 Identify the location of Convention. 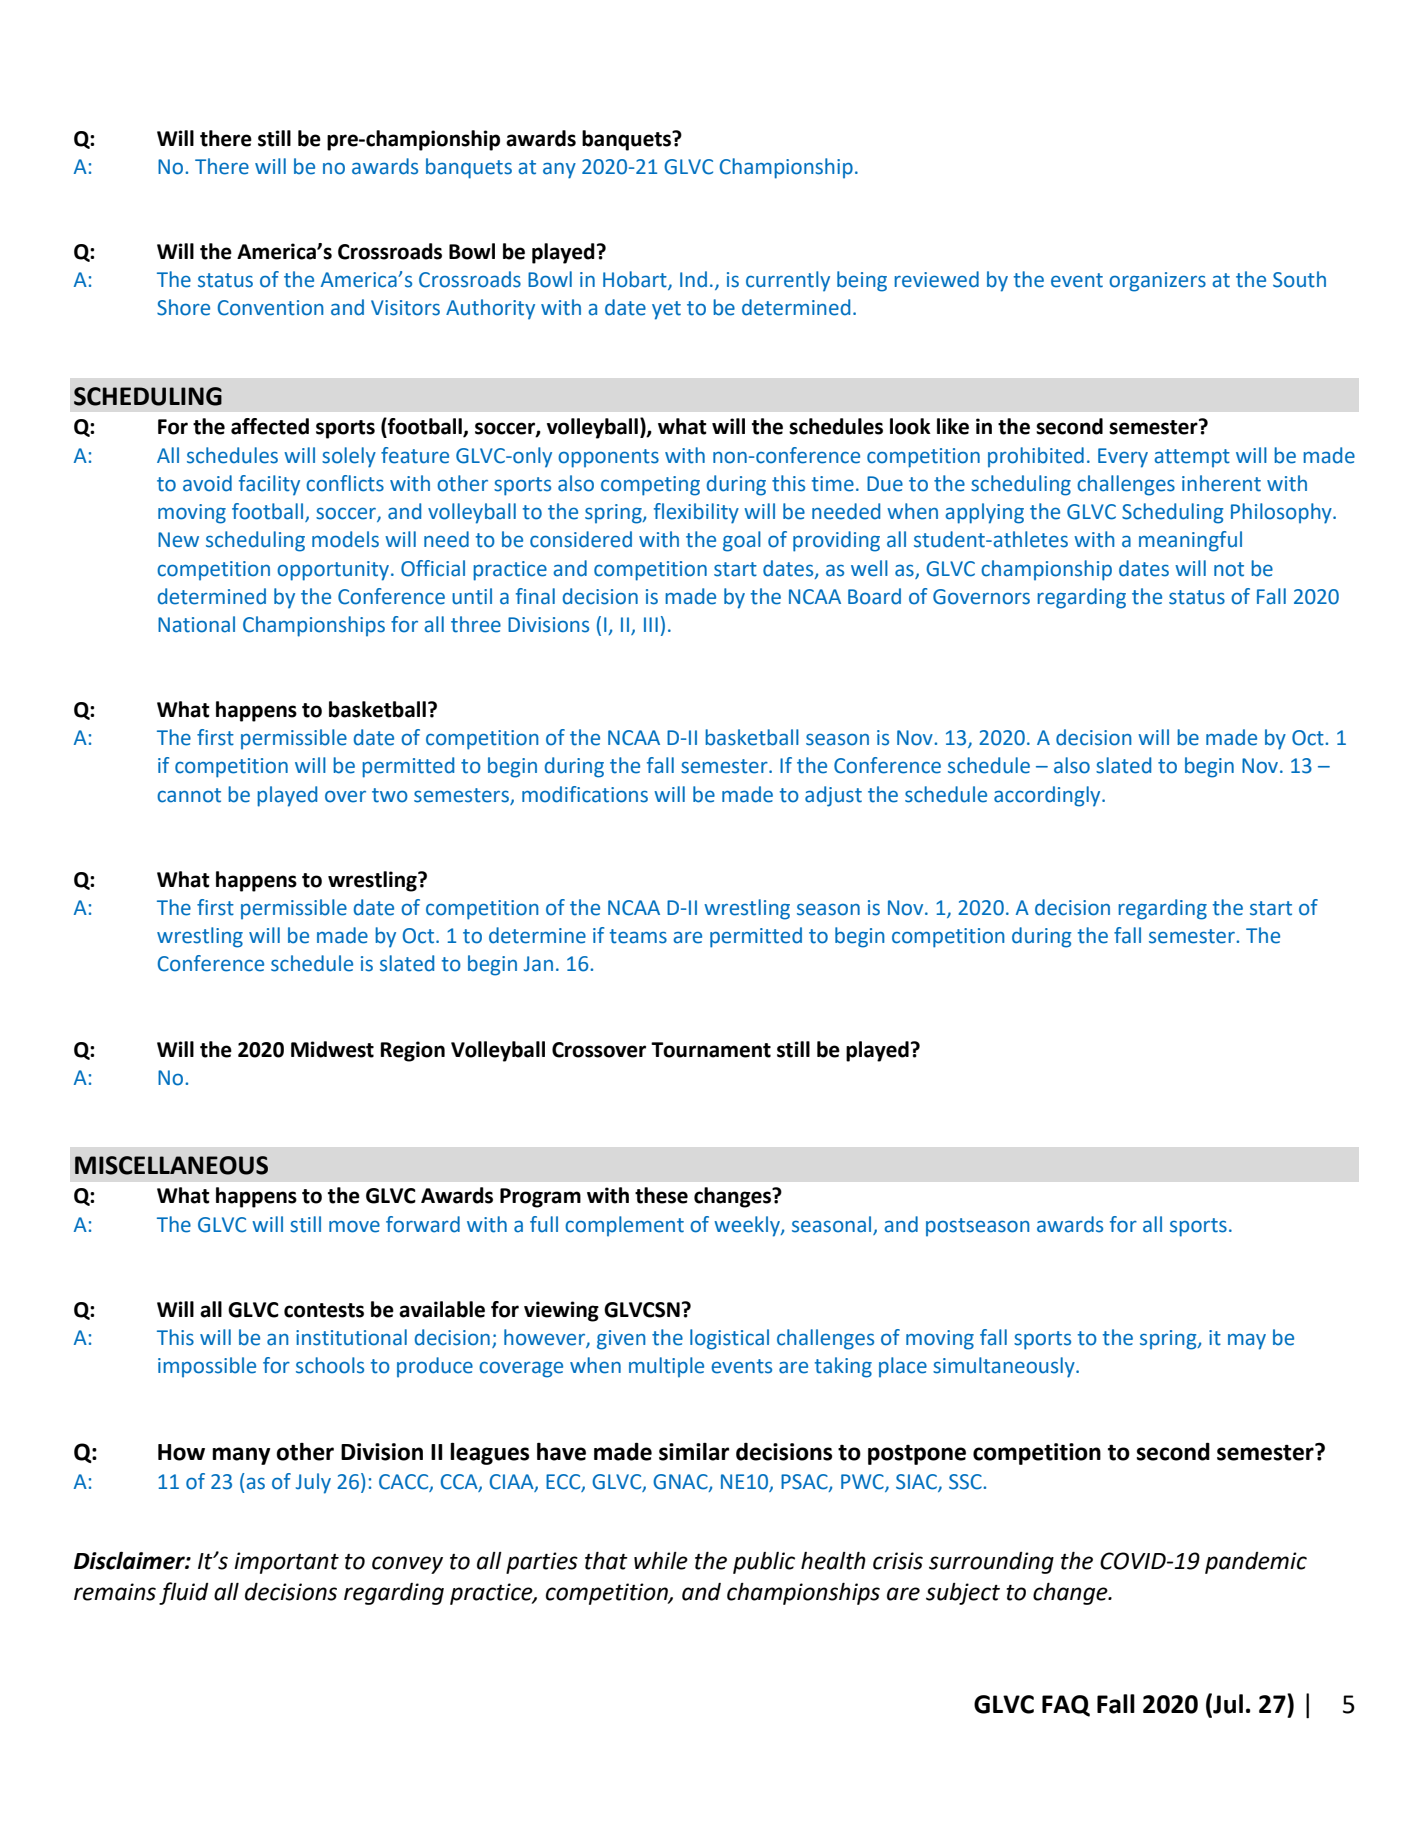
(271, 308).
